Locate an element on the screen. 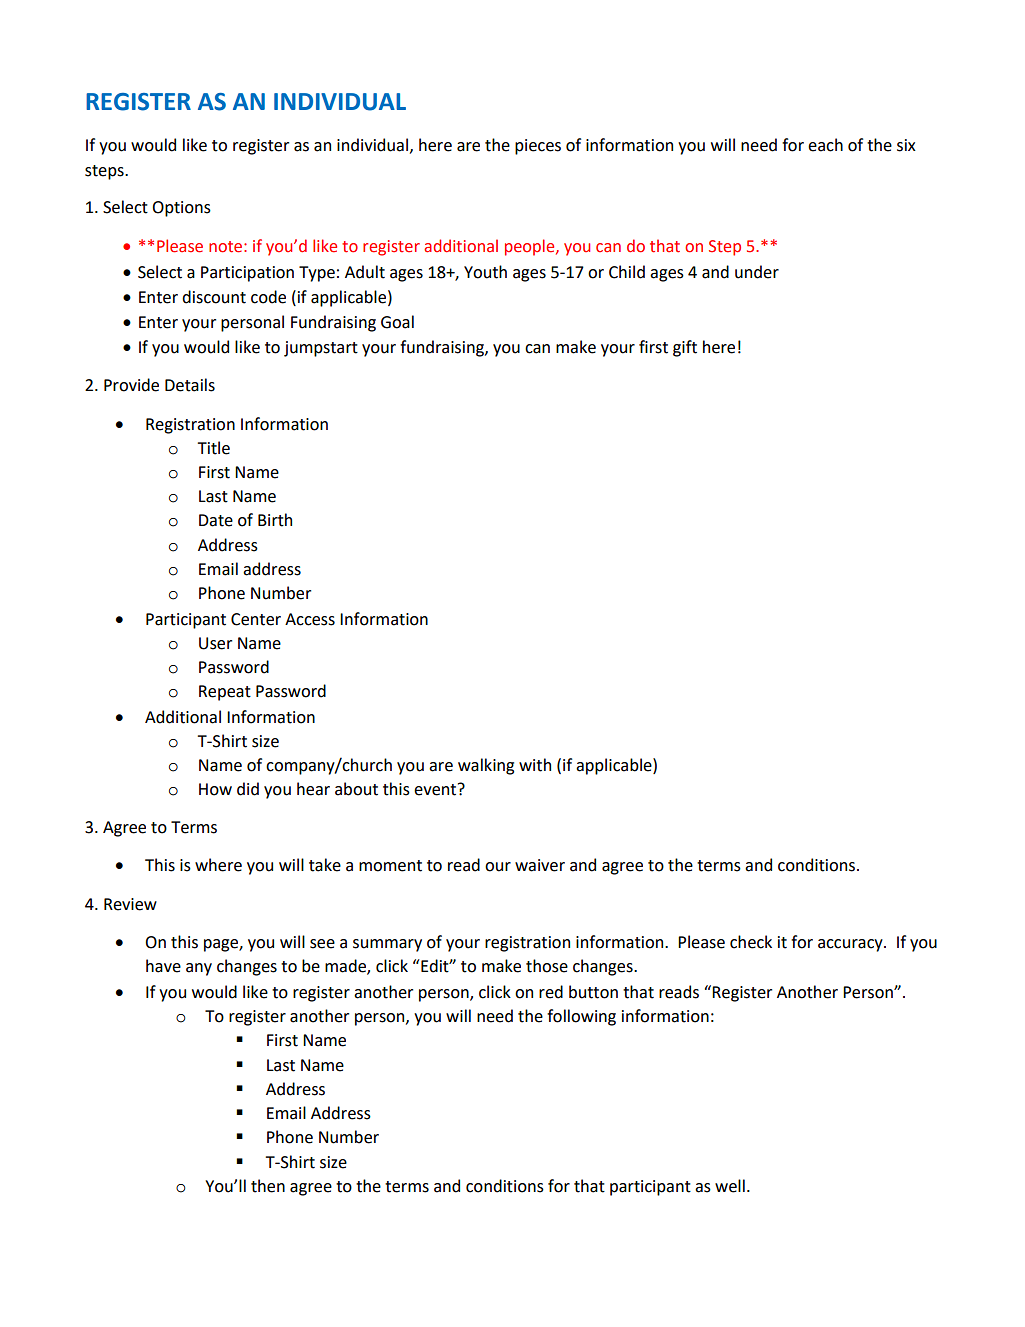 The width and height of the screenshot is (1025, 1327). each is located at coordinates (825, 145).
